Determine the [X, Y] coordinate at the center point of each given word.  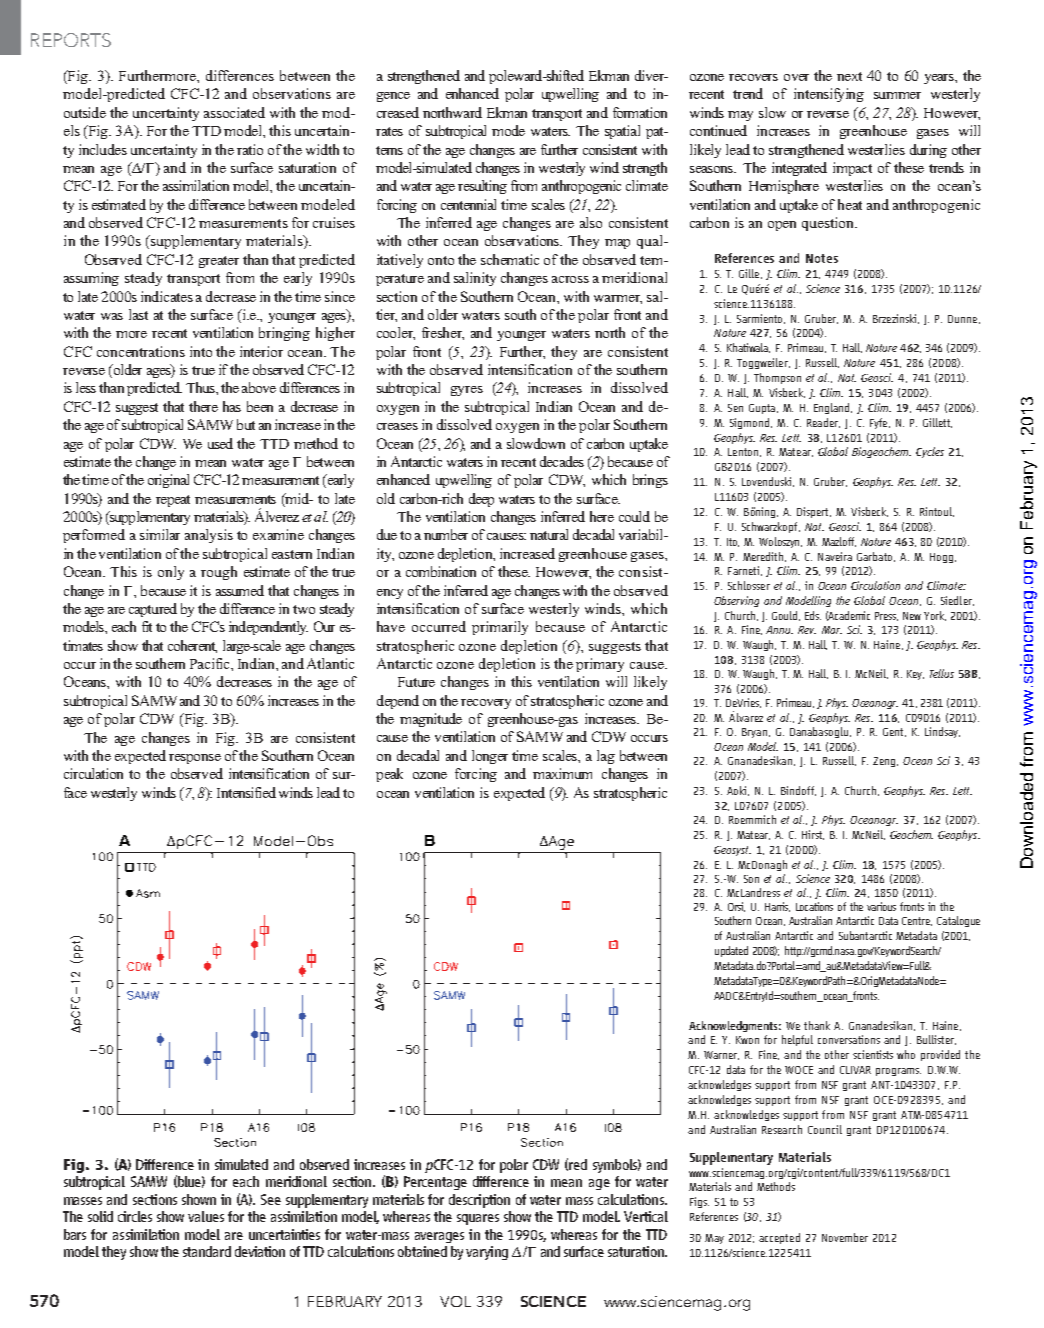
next [849, 76]
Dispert [814, 512]
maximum [562, 773]
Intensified [246, 792]
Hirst [813, 835]
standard [207, 1251]
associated [234, 112]
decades [562, 461]
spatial [622, 132]
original [168, 481]
